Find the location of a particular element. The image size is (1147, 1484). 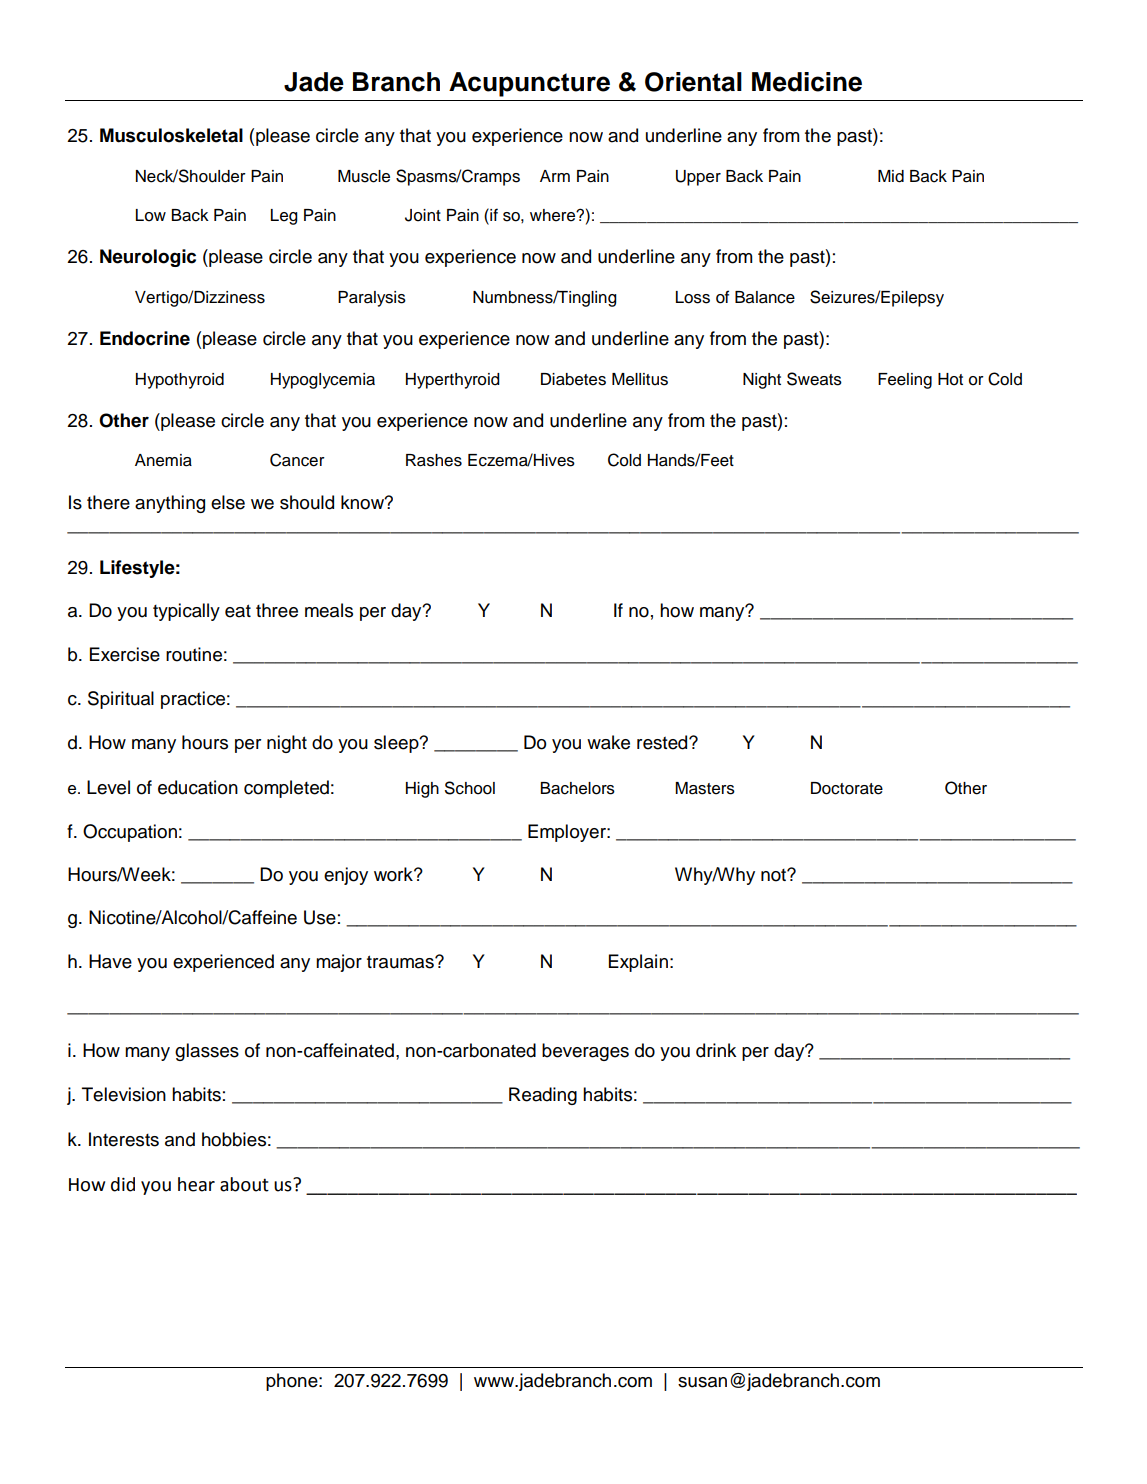

Musculoskeletal is located at coordinates (171, 135).
